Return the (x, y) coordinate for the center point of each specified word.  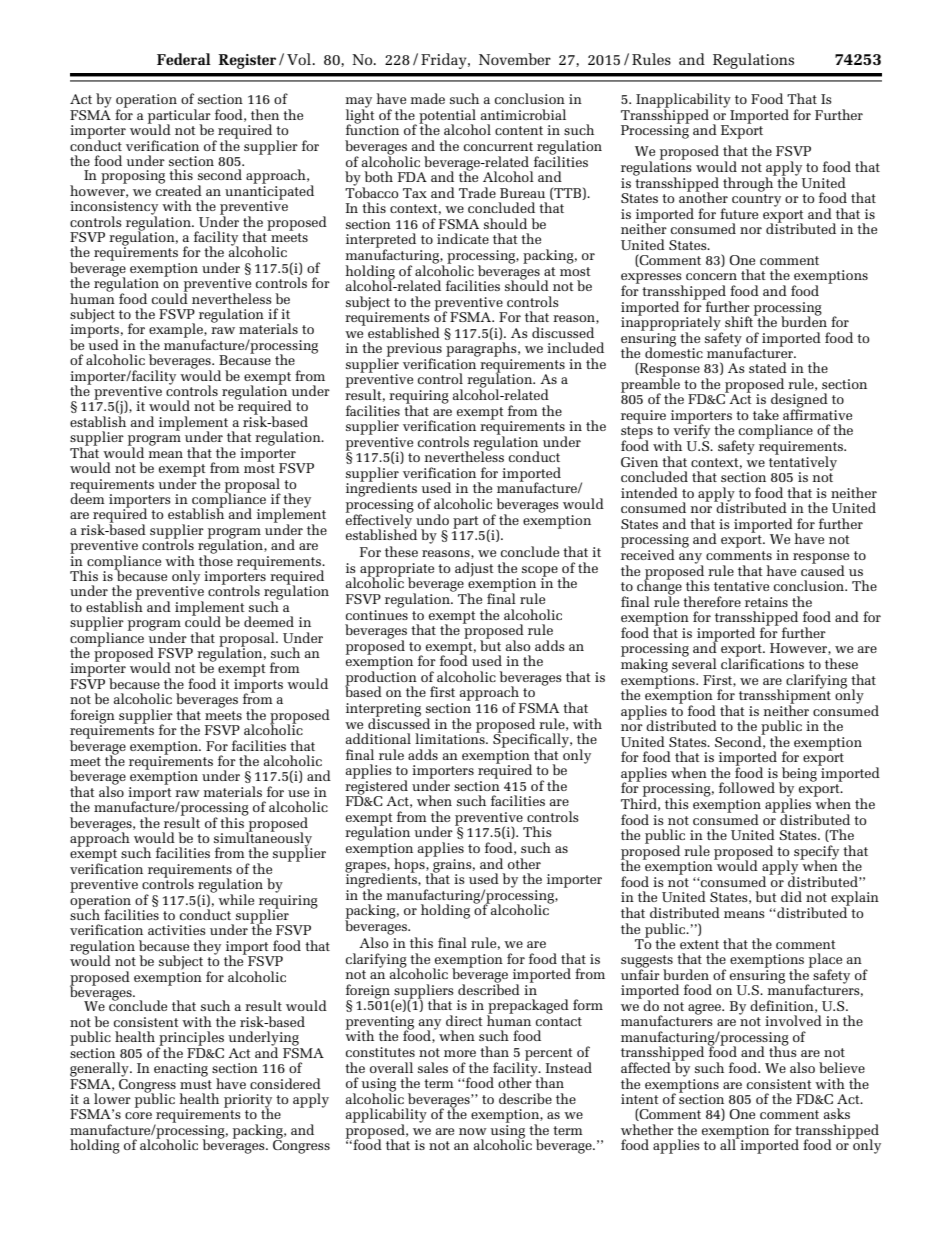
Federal (184, 59)
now (473, 1131)
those (216, 559)
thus (783, 1051)
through (749, 183)
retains (766, 602)
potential (447, 117)
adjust (474, 569)
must (196, 1084)
